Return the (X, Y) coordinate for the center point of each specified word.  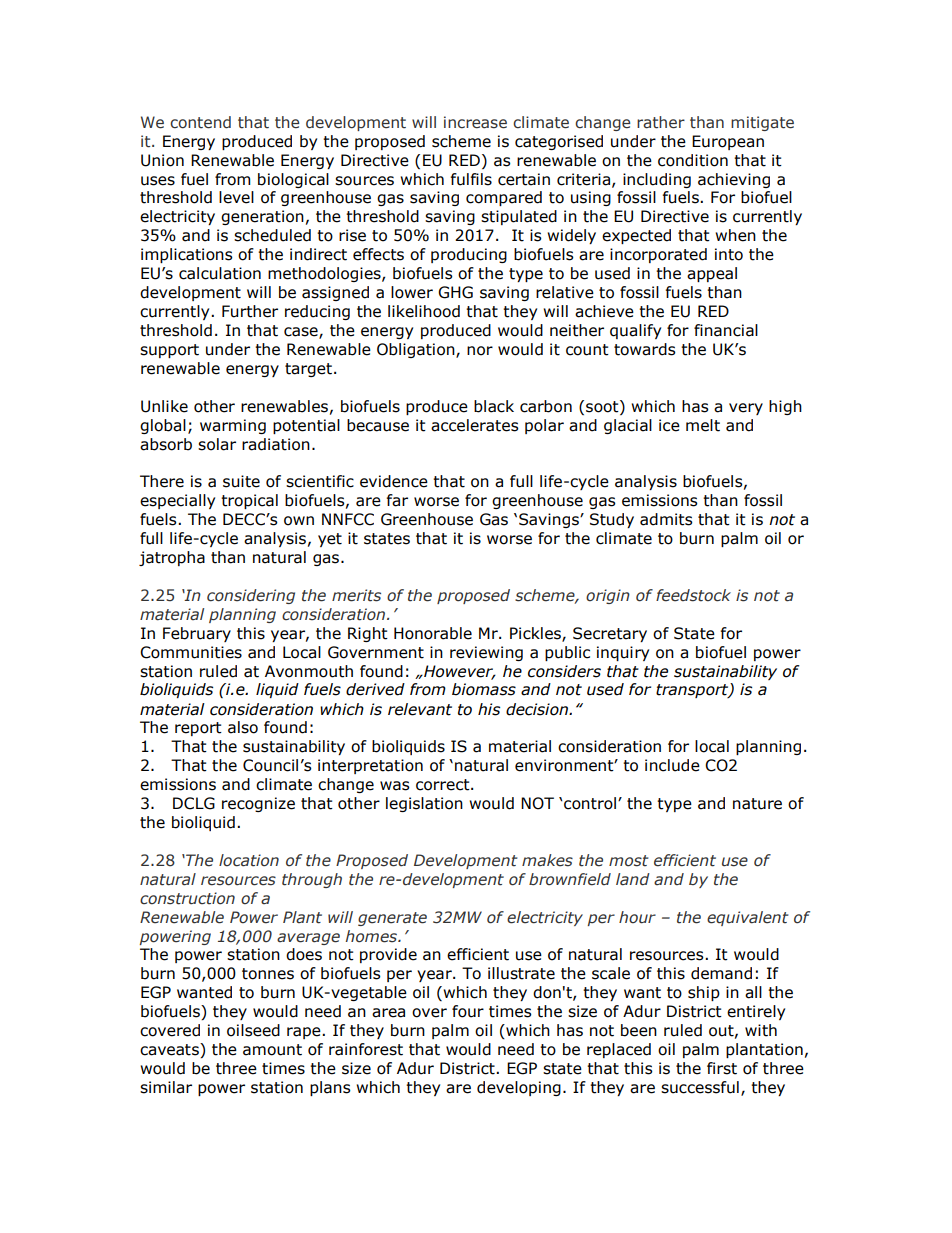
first (722, 1068)
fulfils (471, 179)
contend (200, 122)
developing (519, 1088)
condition (693, 160)
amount (272, 1050)
